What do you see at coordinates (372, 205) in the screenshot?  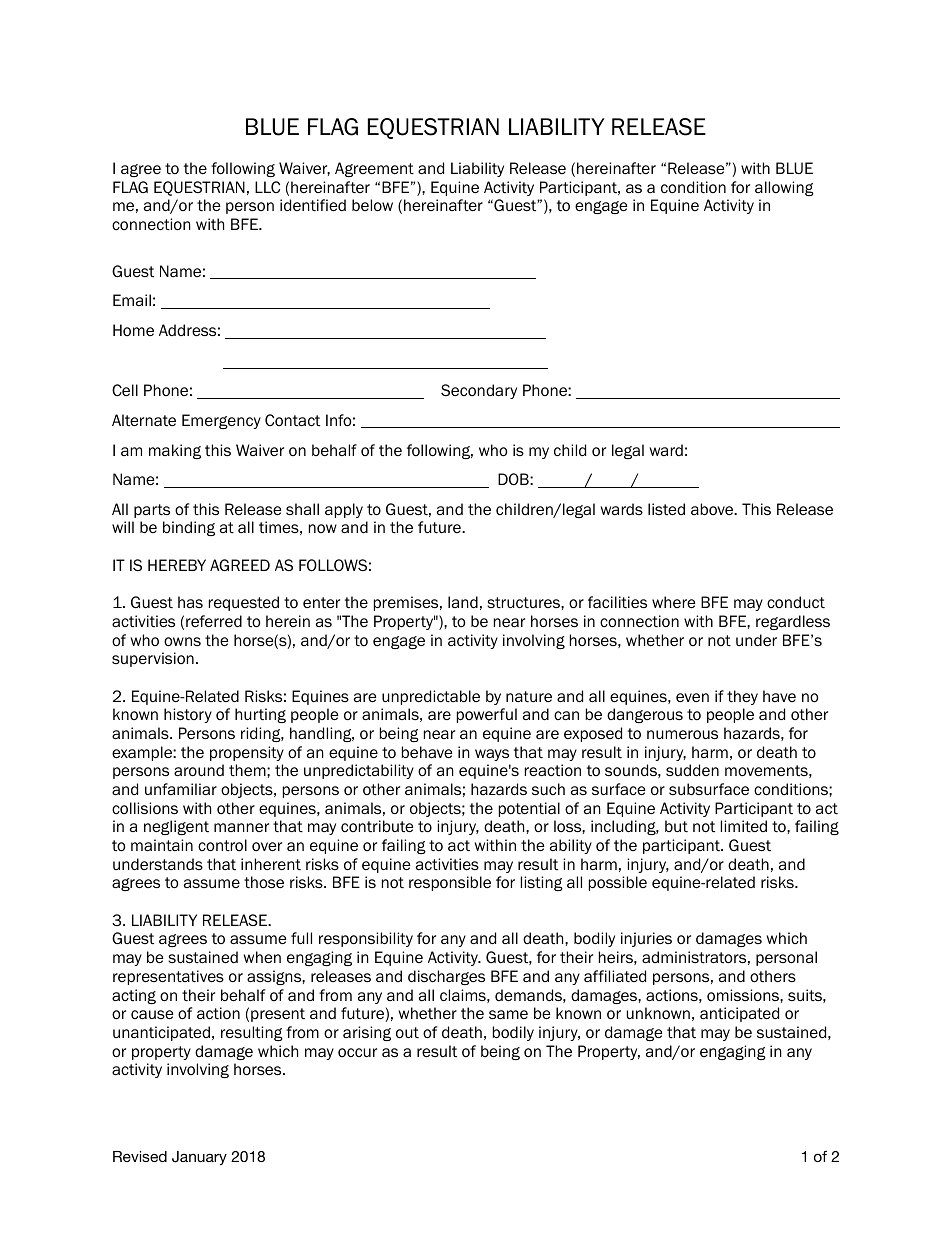 I see `below` at bounding box center [372, 205].
